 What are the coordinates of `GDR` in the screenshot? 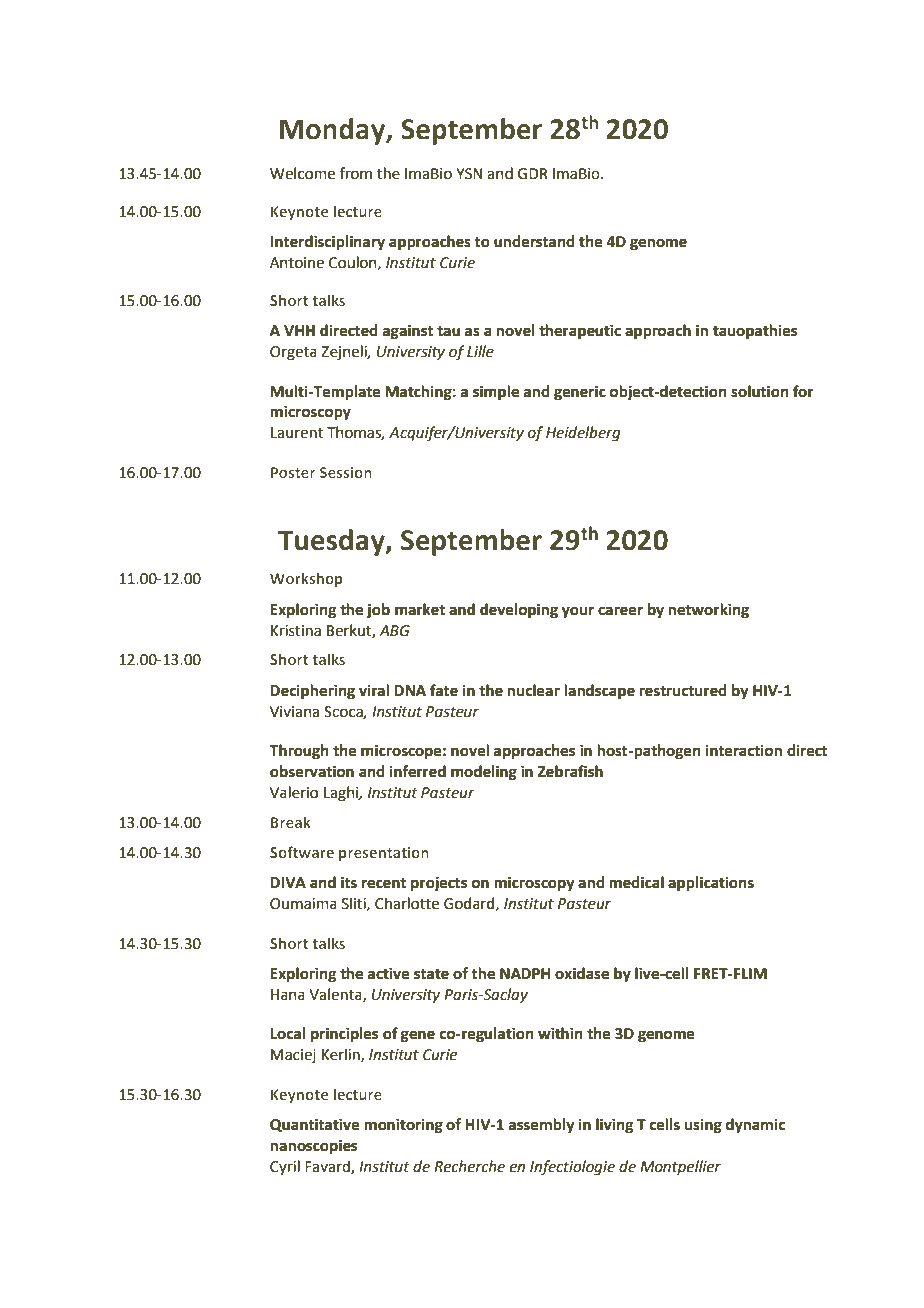 It's located at (533, 174).
